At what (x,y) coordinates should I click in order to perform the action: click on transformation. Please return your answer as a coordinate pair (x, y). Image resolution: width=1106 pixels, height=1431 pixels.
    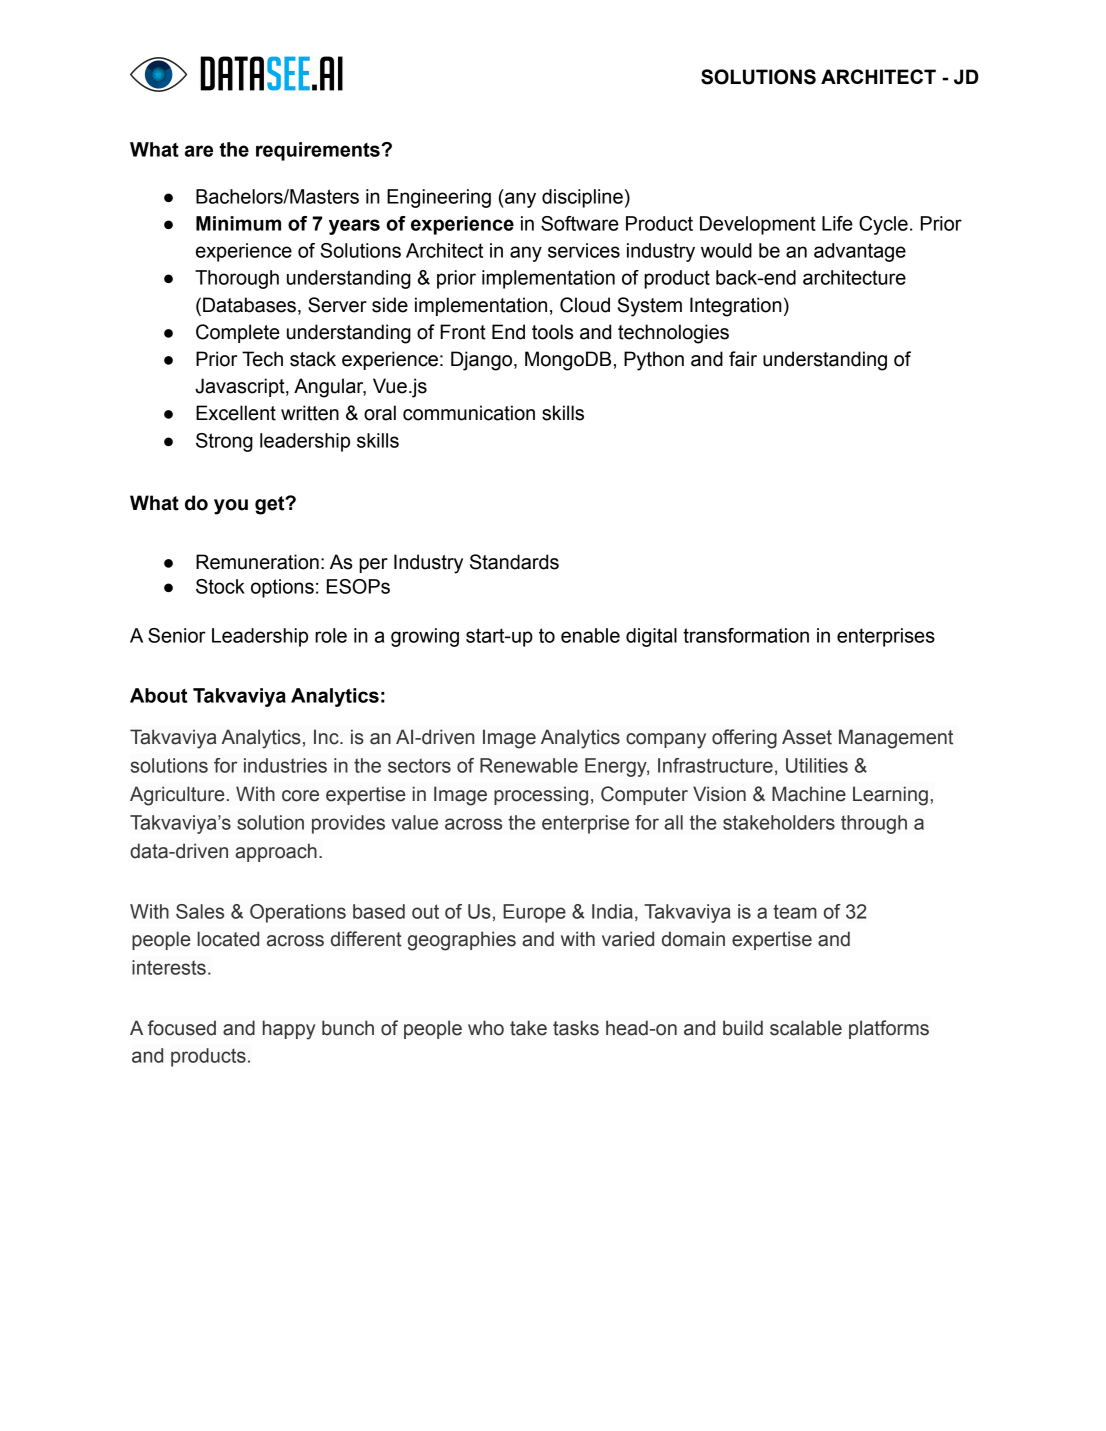
    Looking at the image, I should click on (746, 635).
